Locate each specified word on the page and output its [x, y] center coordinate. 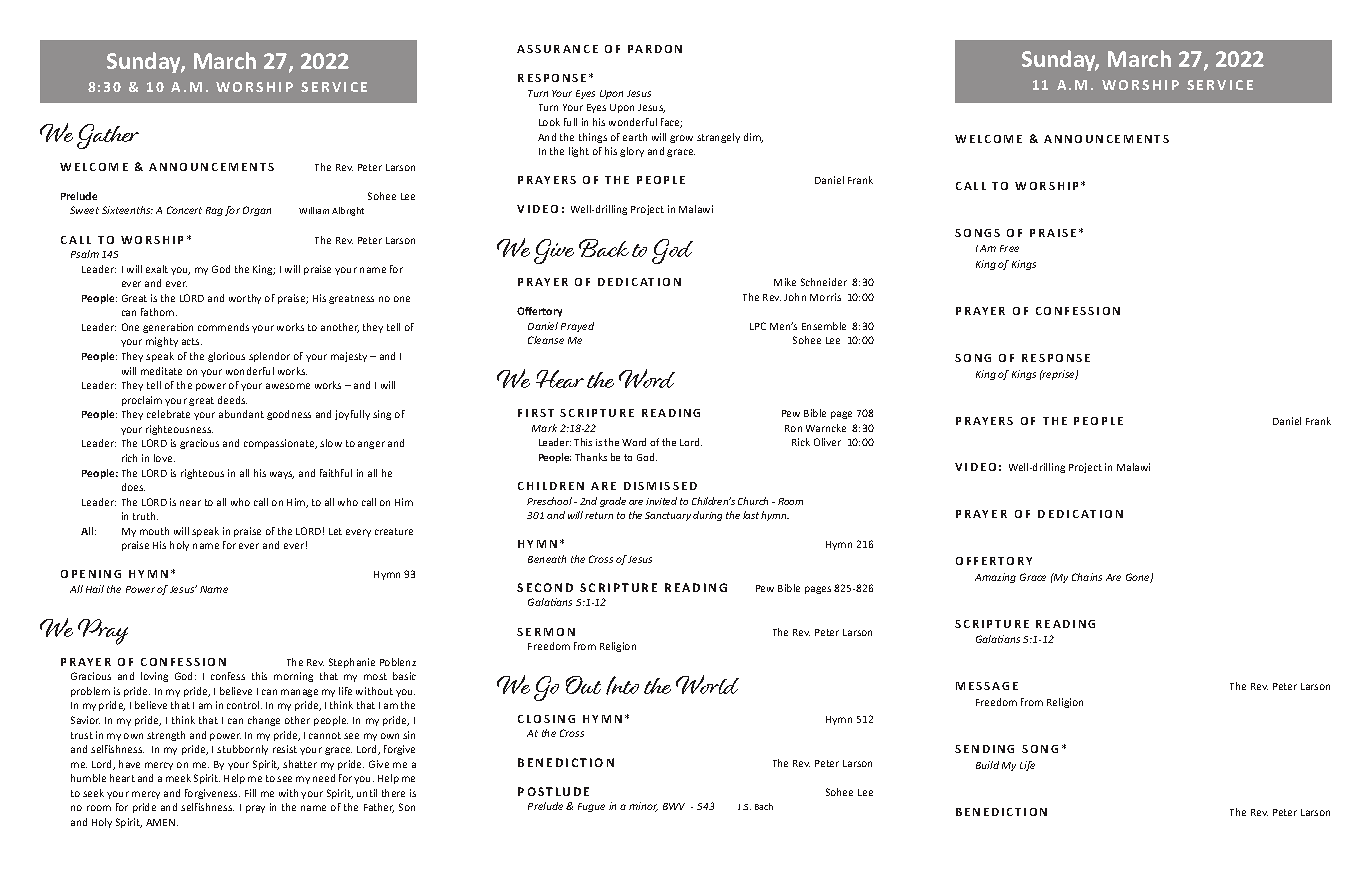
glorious [226, 357]
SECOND [545, 587]
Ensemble [824, 326]
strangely [718, 138]
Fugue [591, 807]
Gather [108, 136]
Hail [95, 589]
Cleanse [546, 340]
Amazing [995, 578]
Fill [250, 793]
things [593, 138]
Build [987, 765]
